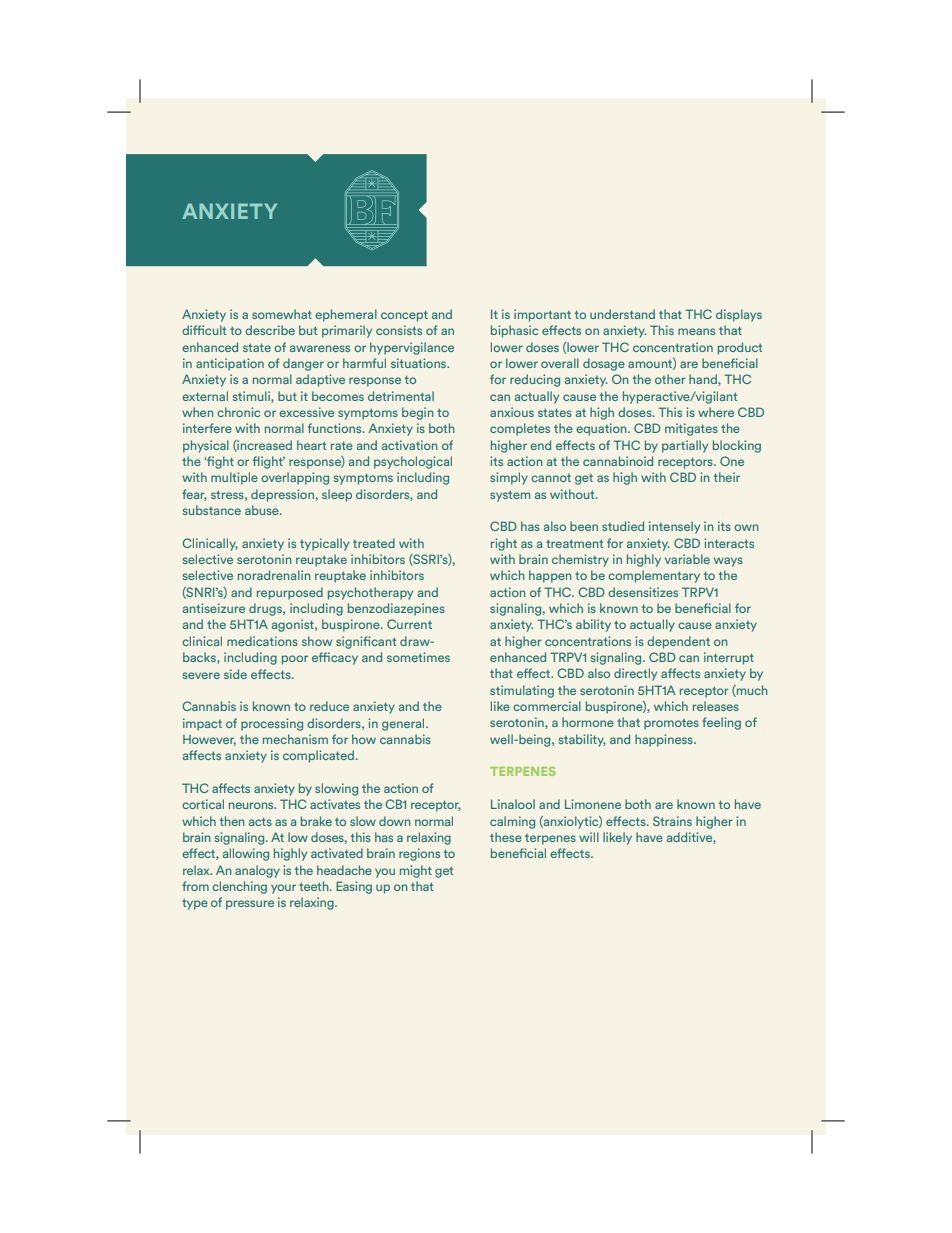 Image resolution: width=952 pixels, height=1233 pixels. Describe the element at coordinates (643, 592) in the screenshot. I see `desensitizes` at that location.
